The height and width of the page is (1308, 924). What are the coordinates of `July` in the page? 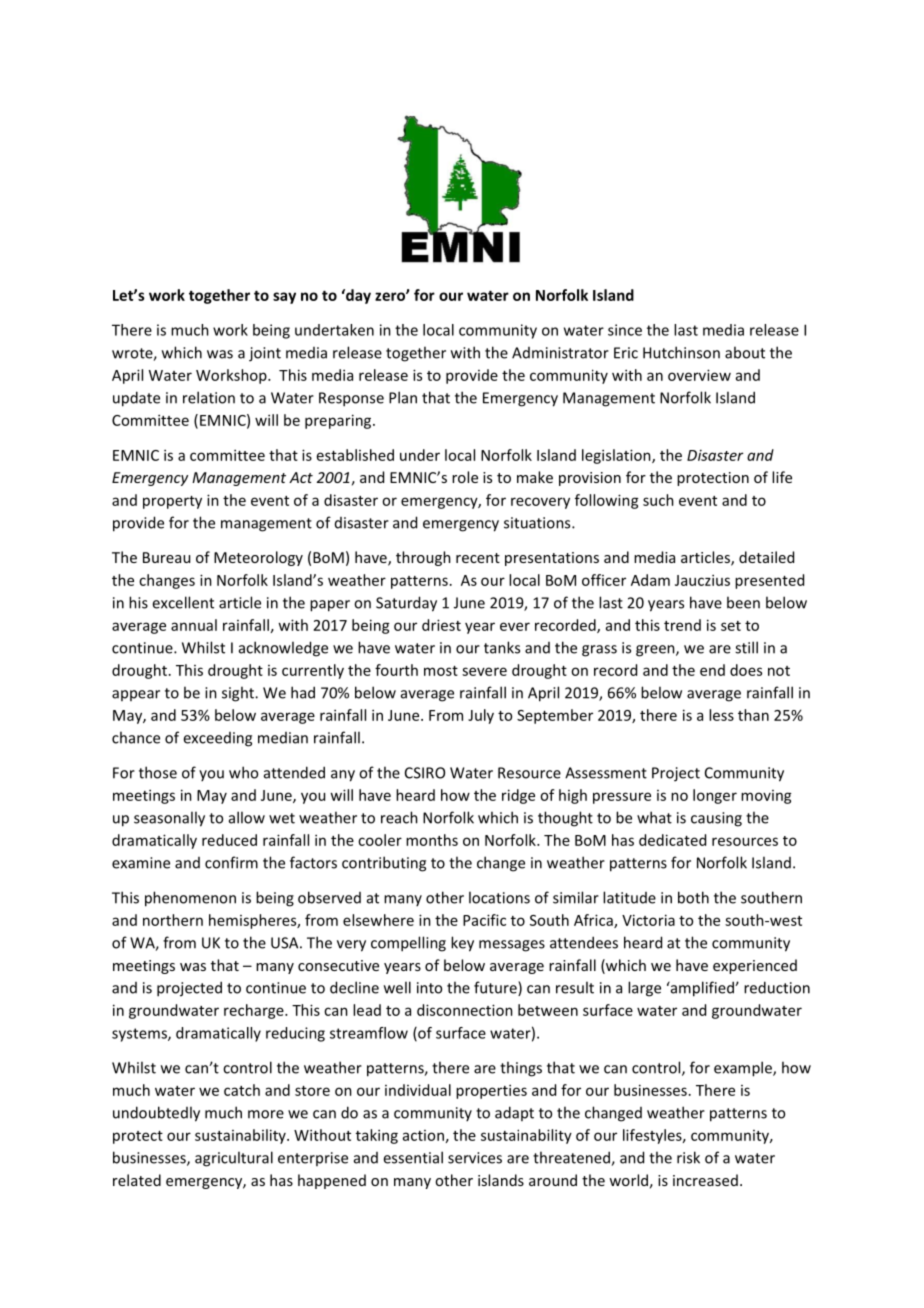 It's located at (481, 716).
